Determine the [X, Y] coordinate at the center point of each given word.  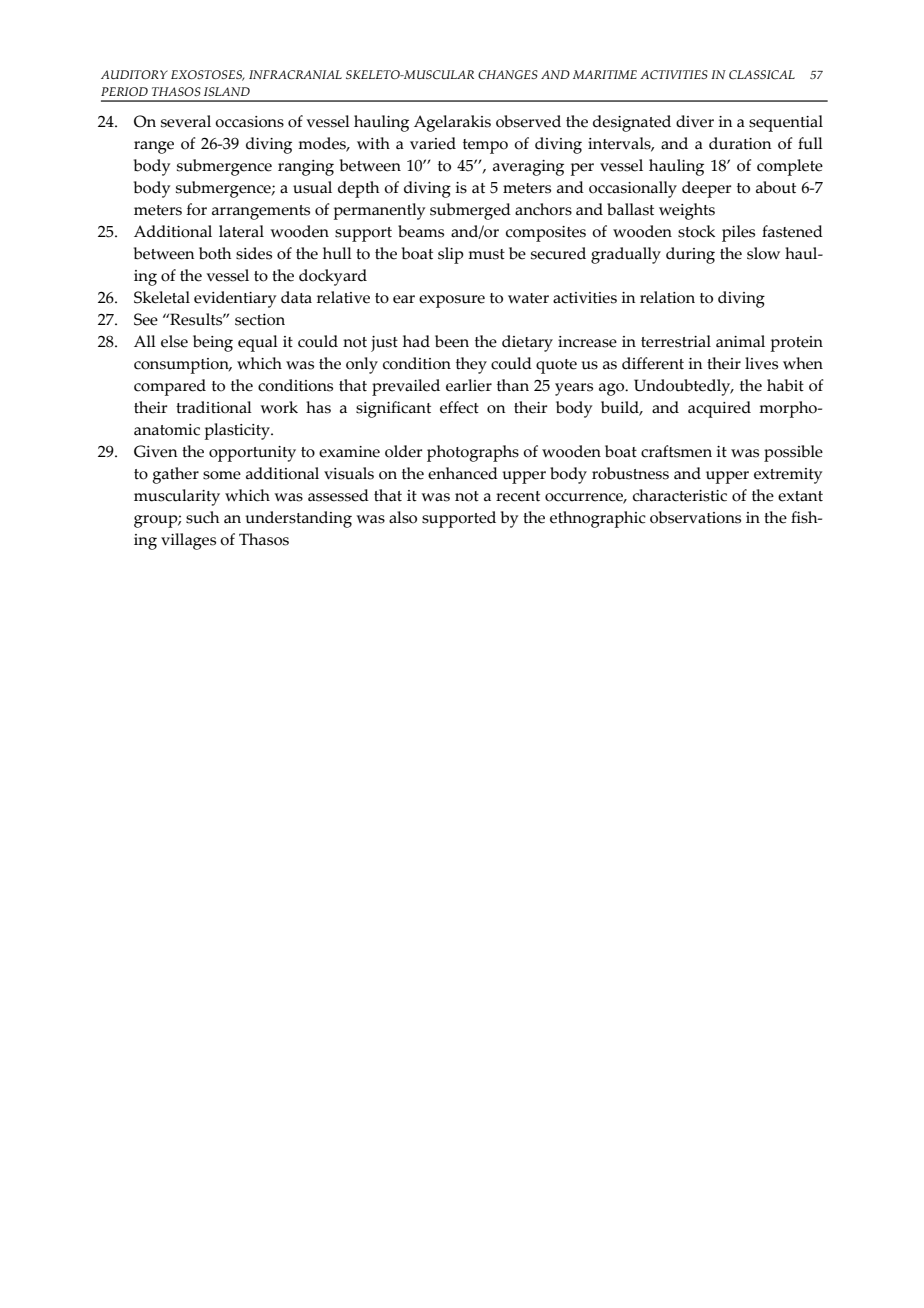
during [690, 255]
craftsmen [676, 451]
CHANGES [508, 74]
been [452, 341]
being [213, 343]
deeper [706, 189]
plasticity [238, 431]
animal [740, 341]
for [197, 209]
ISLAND [227, 91]
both [215, 253]
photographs [473, 453]
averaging [528, 168]
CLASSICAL [762, 74]
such [203, 517]
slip [451, 255]
